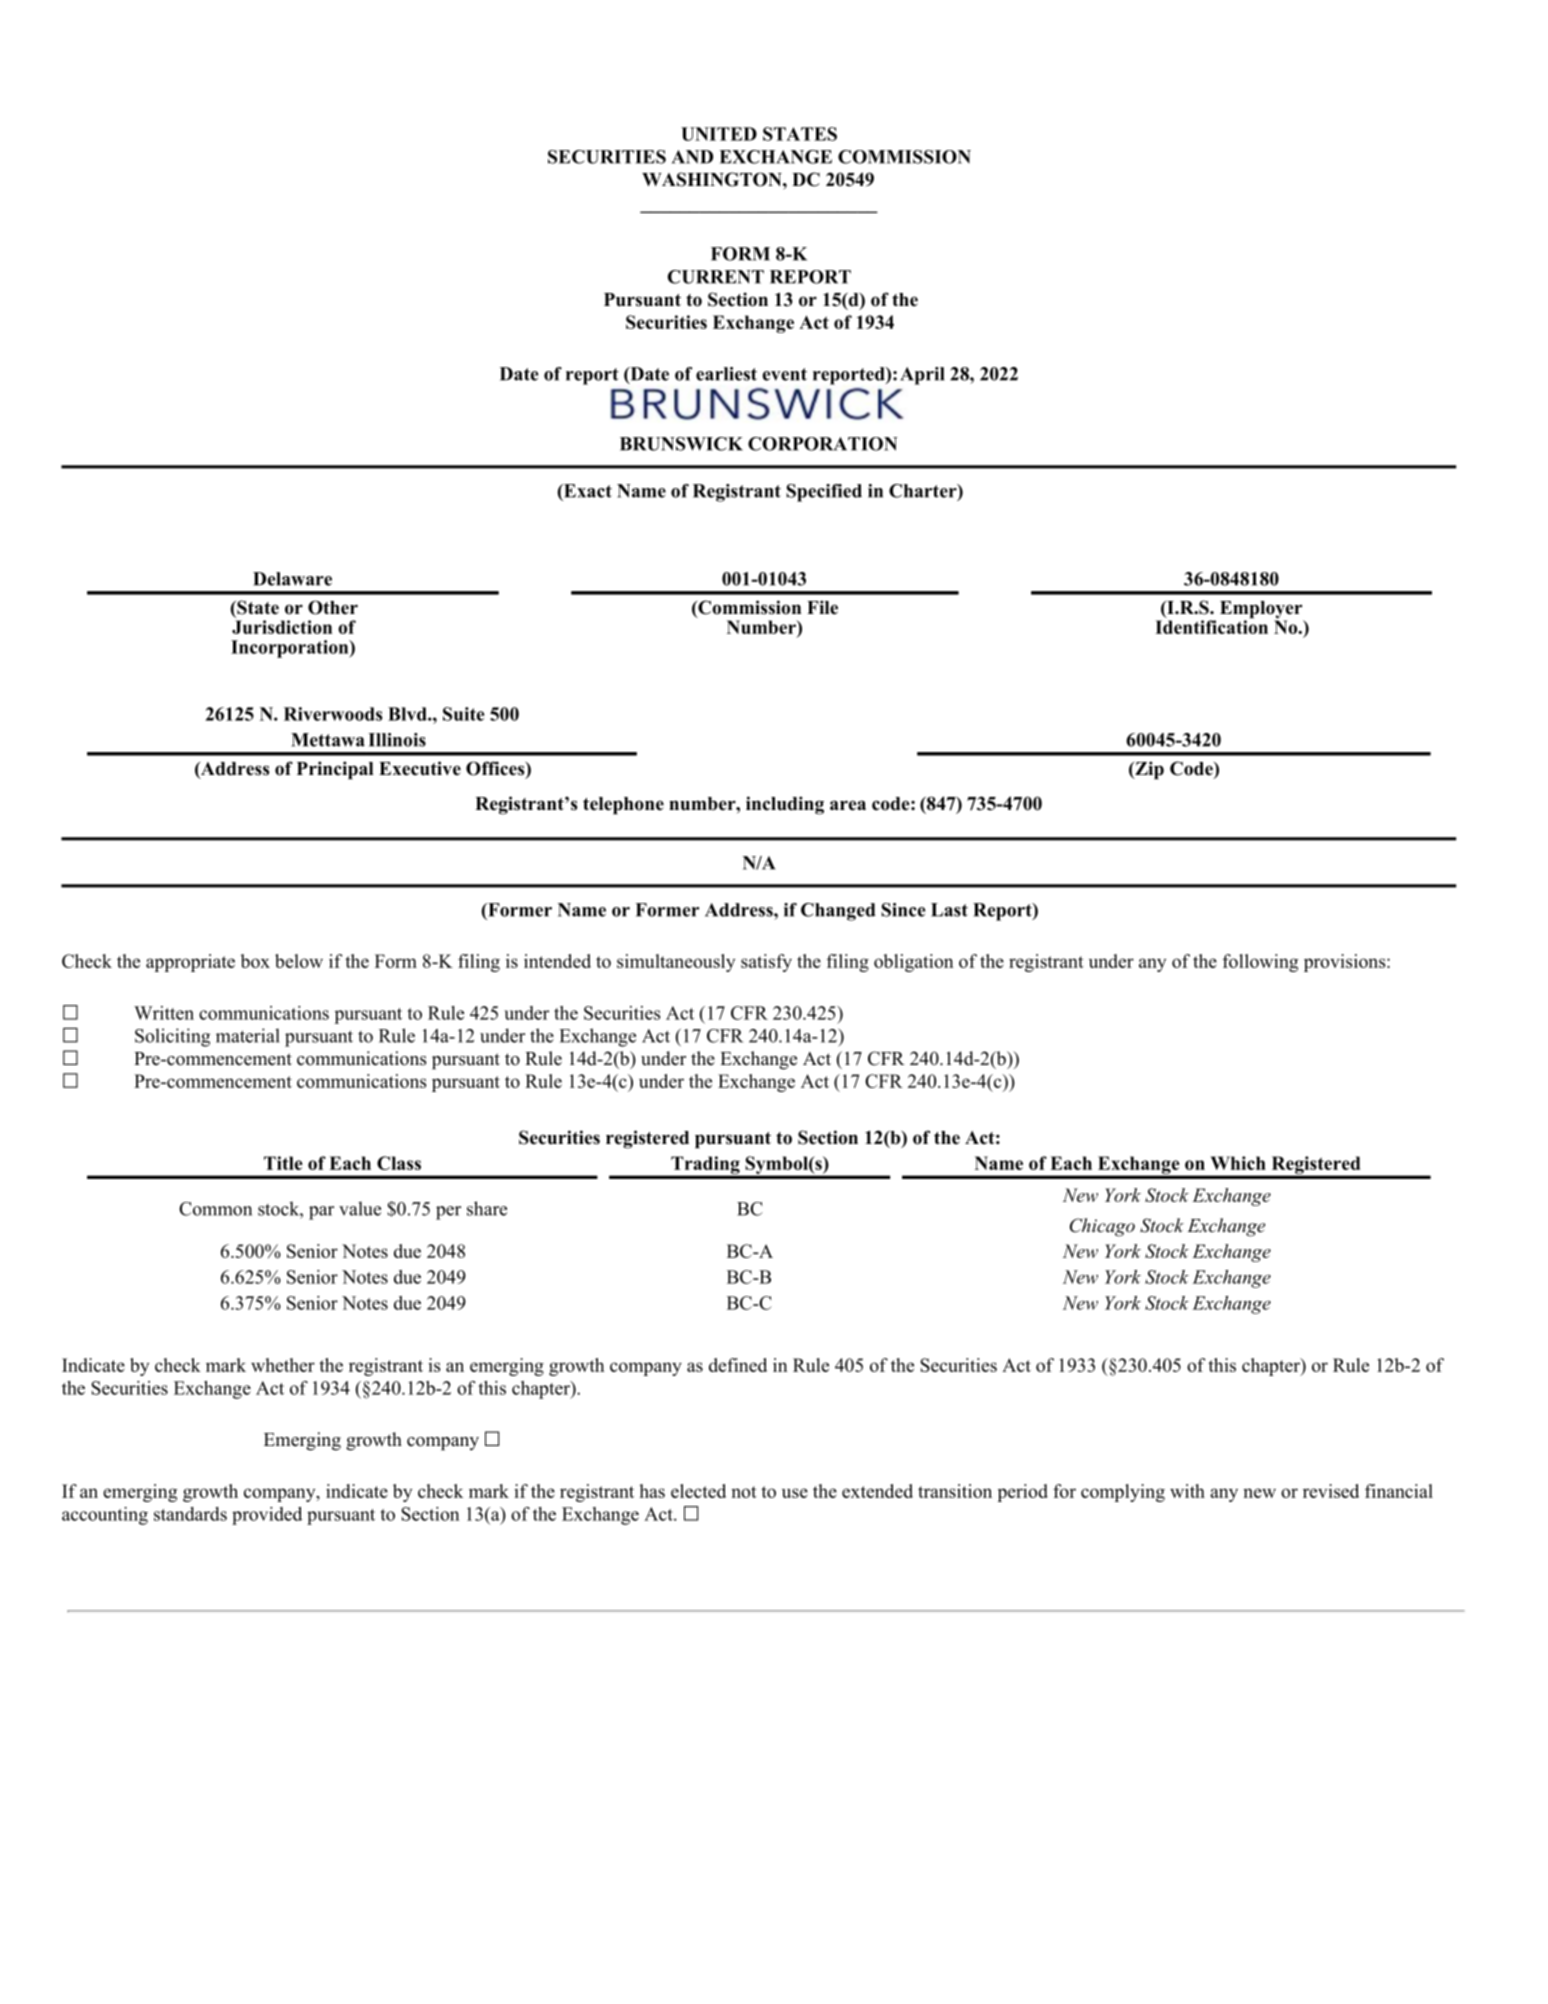 The height and width of the screenshot is (2004, 1548). Describe the element at coordinates (282, 627) in the screenshot. I see `Jurisdiction` at that location.
